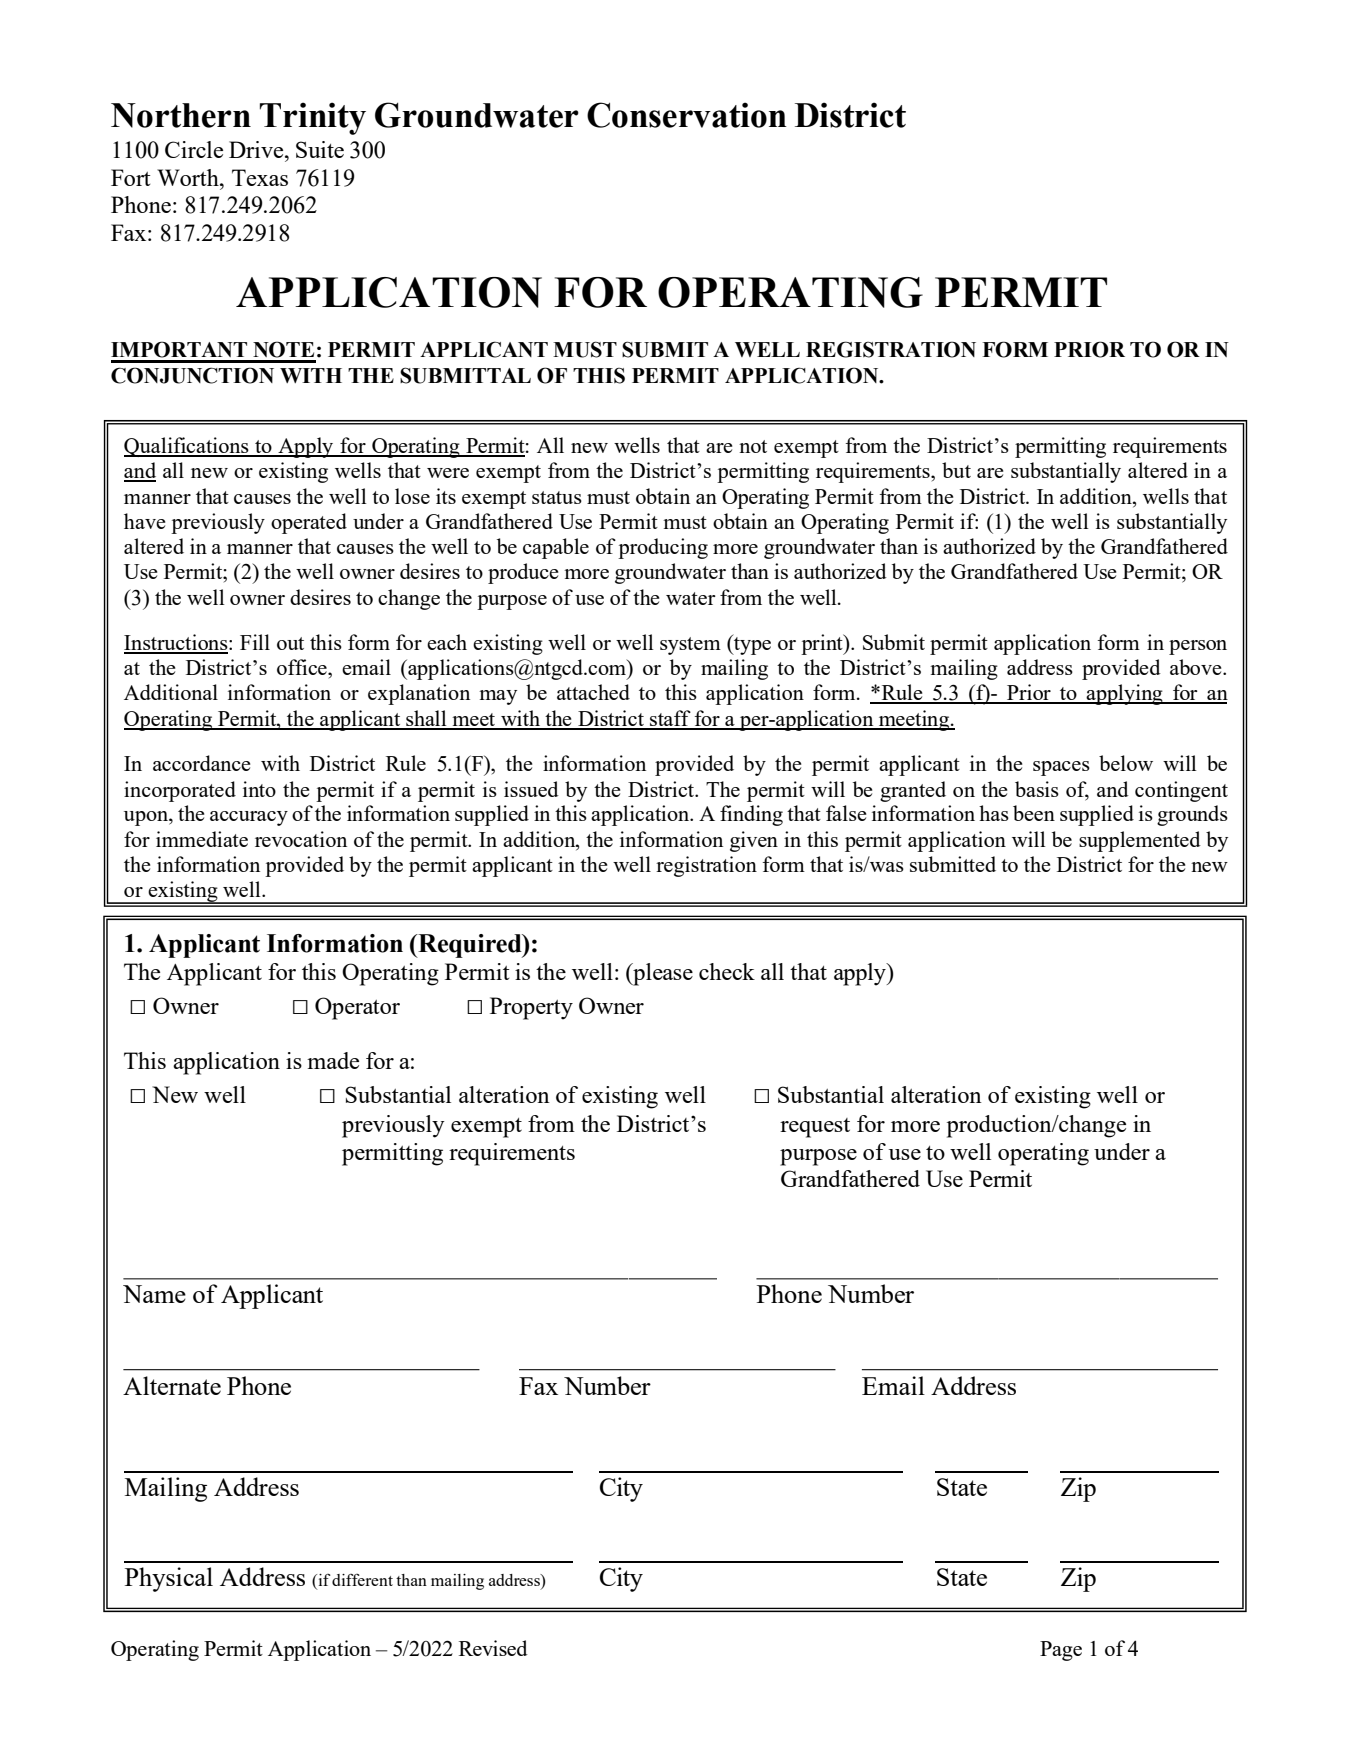  What do you see at coordinates (301, 839) in the screenshot?
I see `revocation` at bounding box center [301, 839].
